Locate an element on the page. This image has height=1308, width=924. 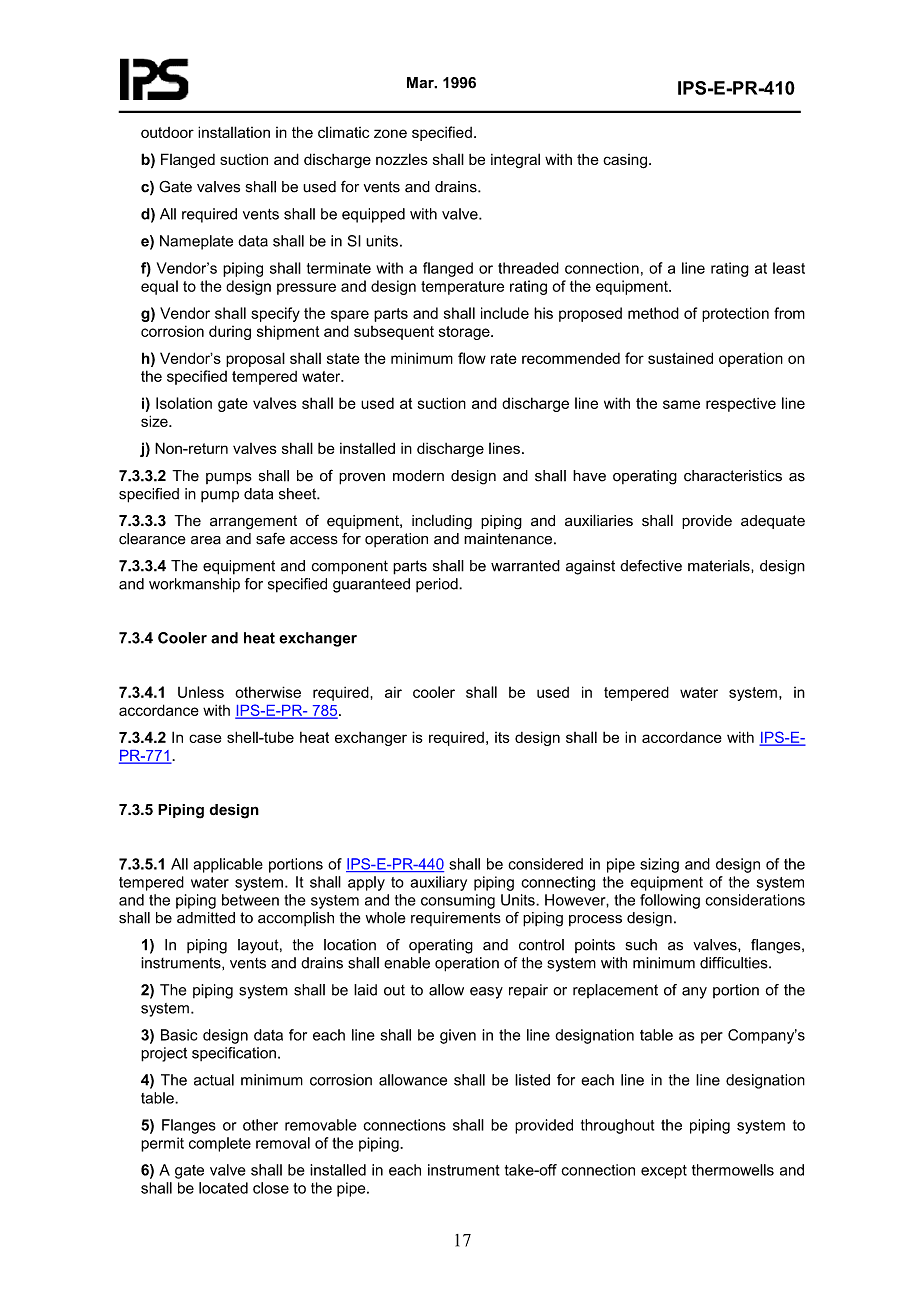
listed is located at coordinates (532, 1080).
